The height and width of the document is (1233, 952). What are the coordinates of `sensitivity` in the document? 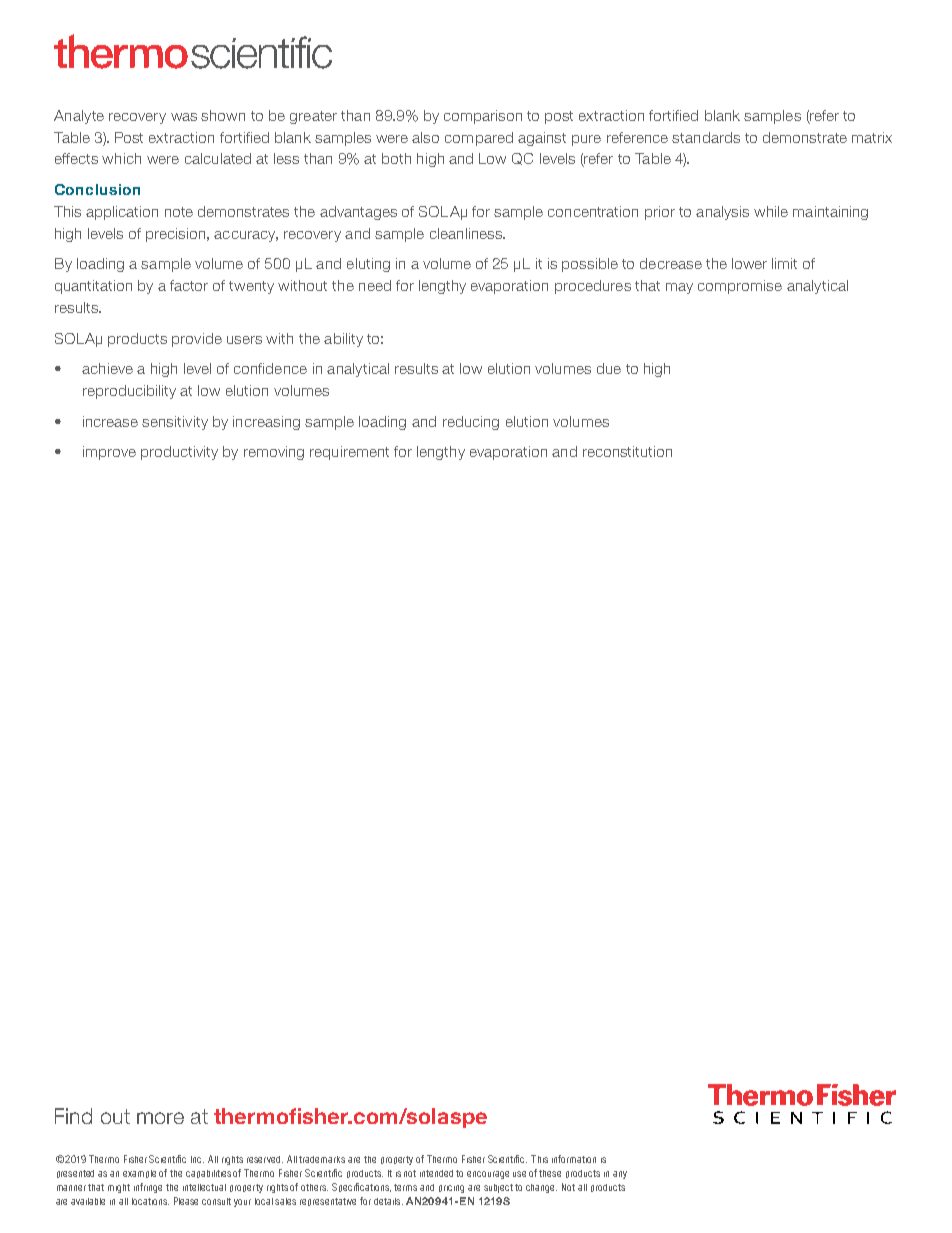 It's located at (175, 423).
